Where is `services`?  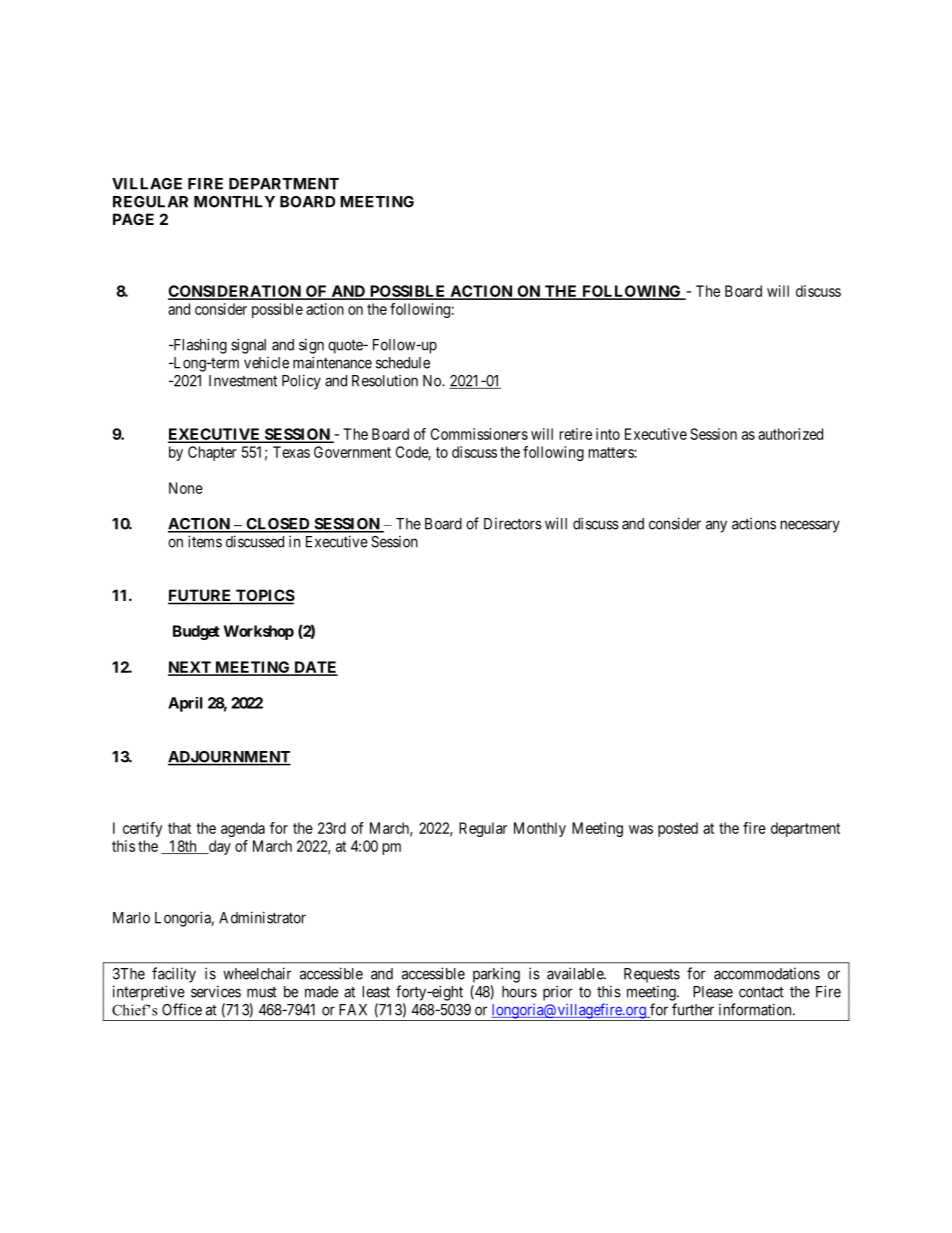
services is located at coordinates (216, 992).
